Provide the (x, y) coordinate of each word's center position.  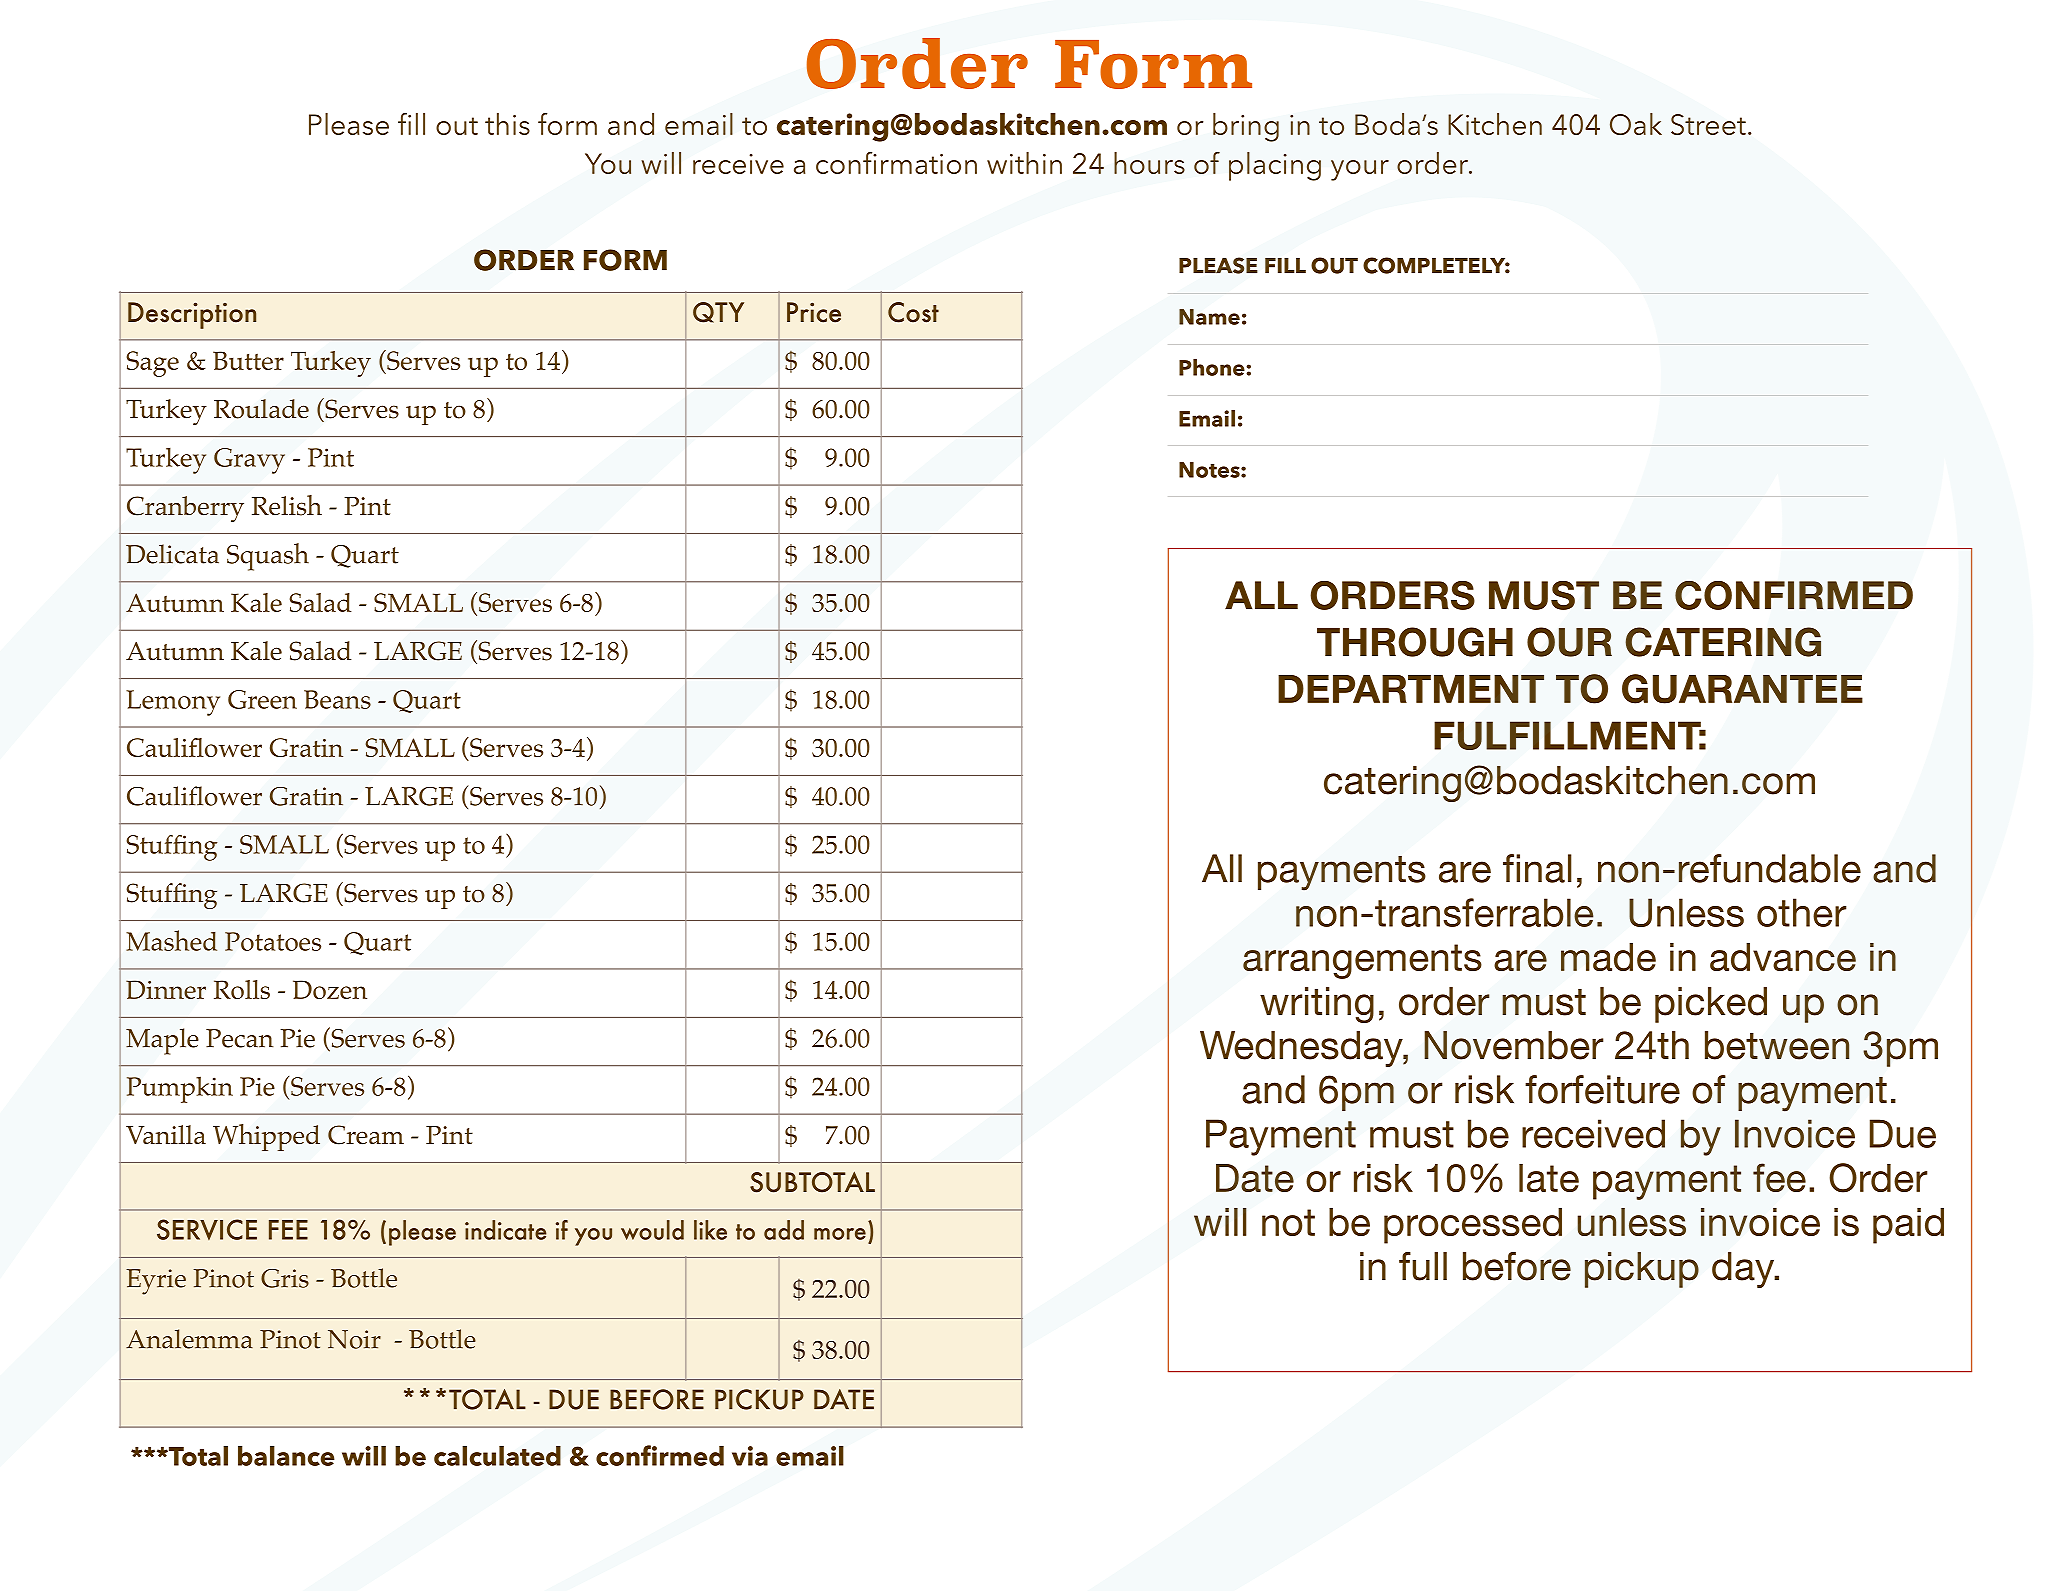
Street (1708, 125)
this (507, 124)
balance (286, 1456)
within (1024, 163)
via (750, 1456)
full (1423, 1266)
